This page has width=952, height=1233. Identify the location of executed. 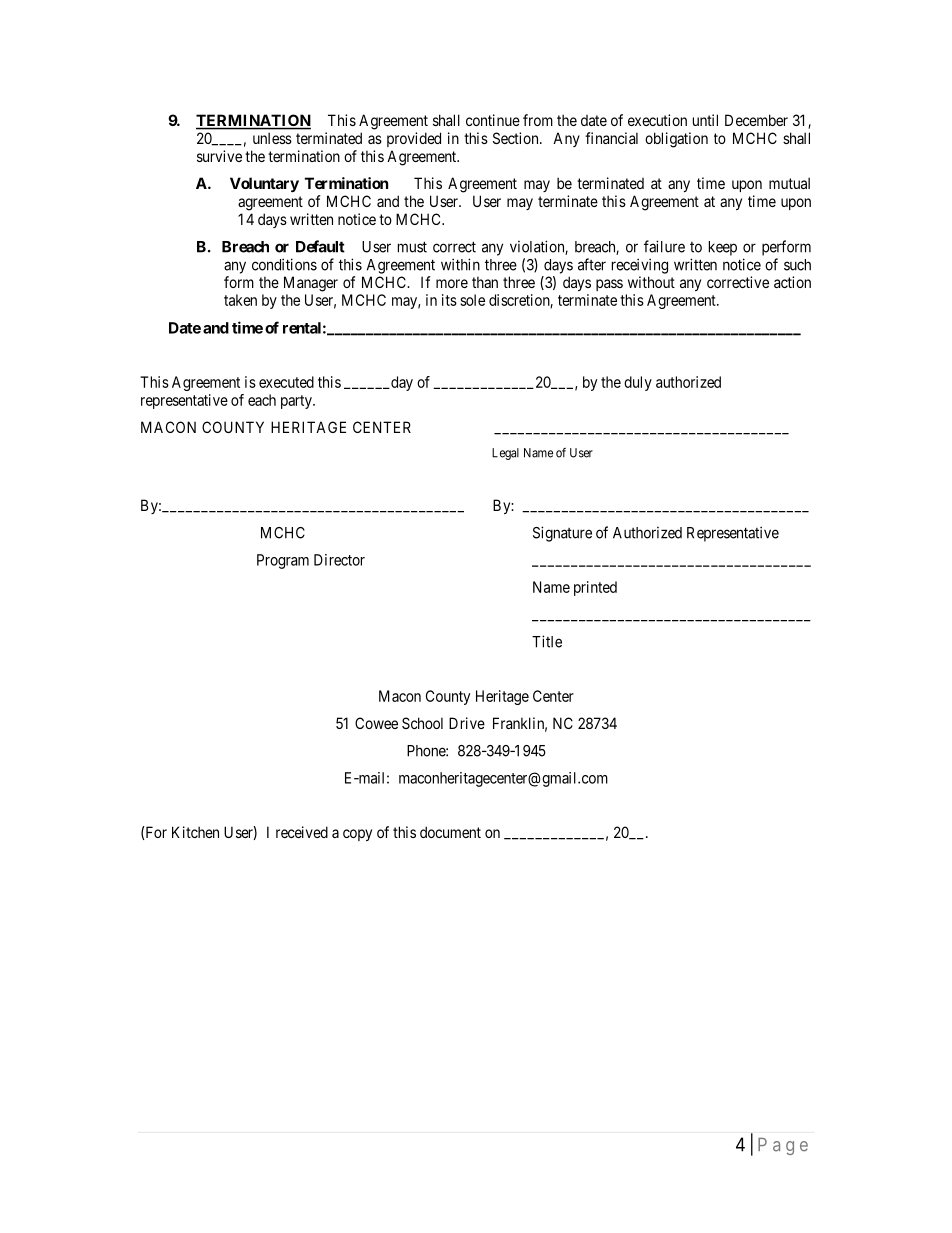
(286, 382).
